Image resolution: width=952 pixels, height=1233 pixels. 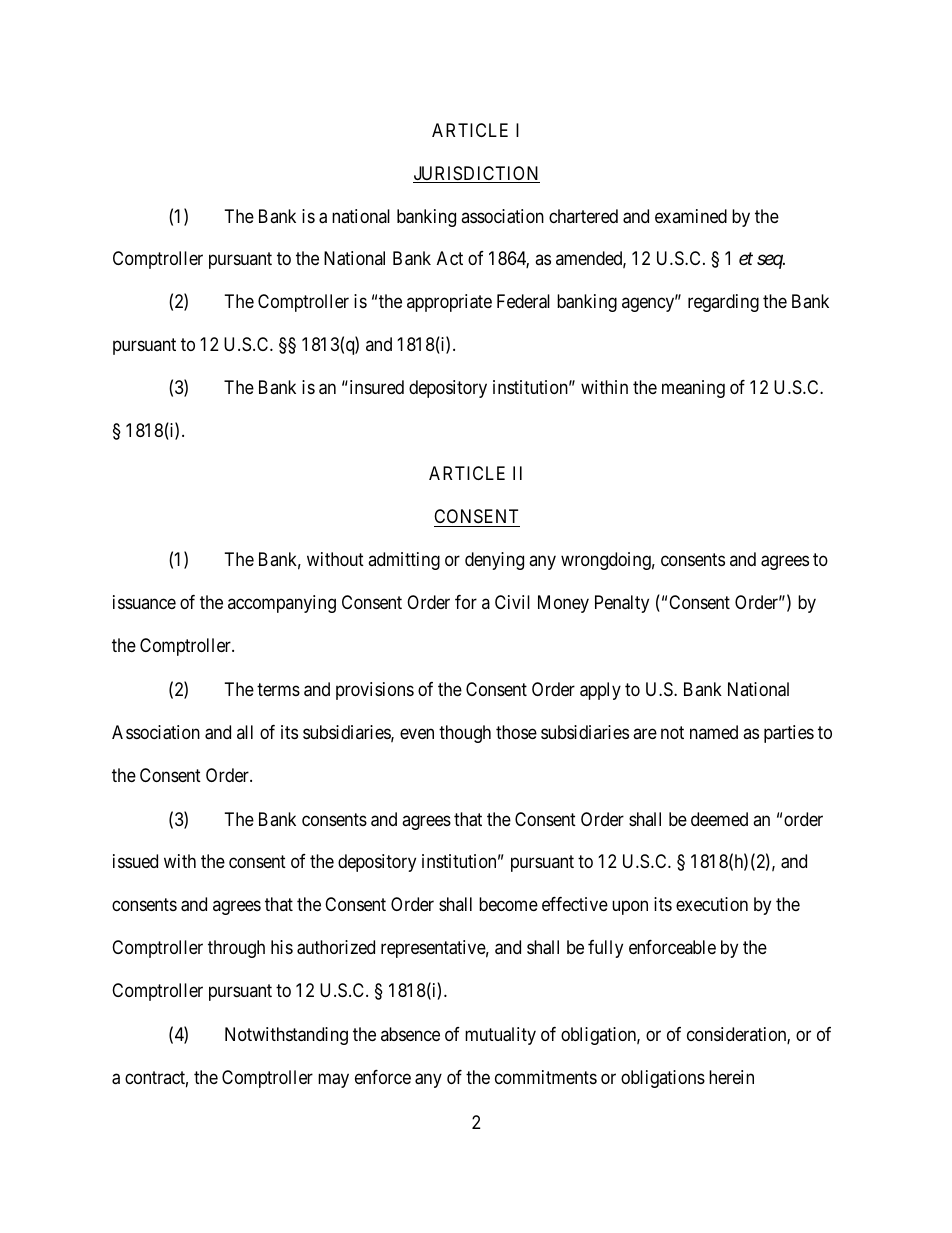 What do you see at coordinates (508, 904) in the document?
I see `become` at bounding box center [508, 904].
